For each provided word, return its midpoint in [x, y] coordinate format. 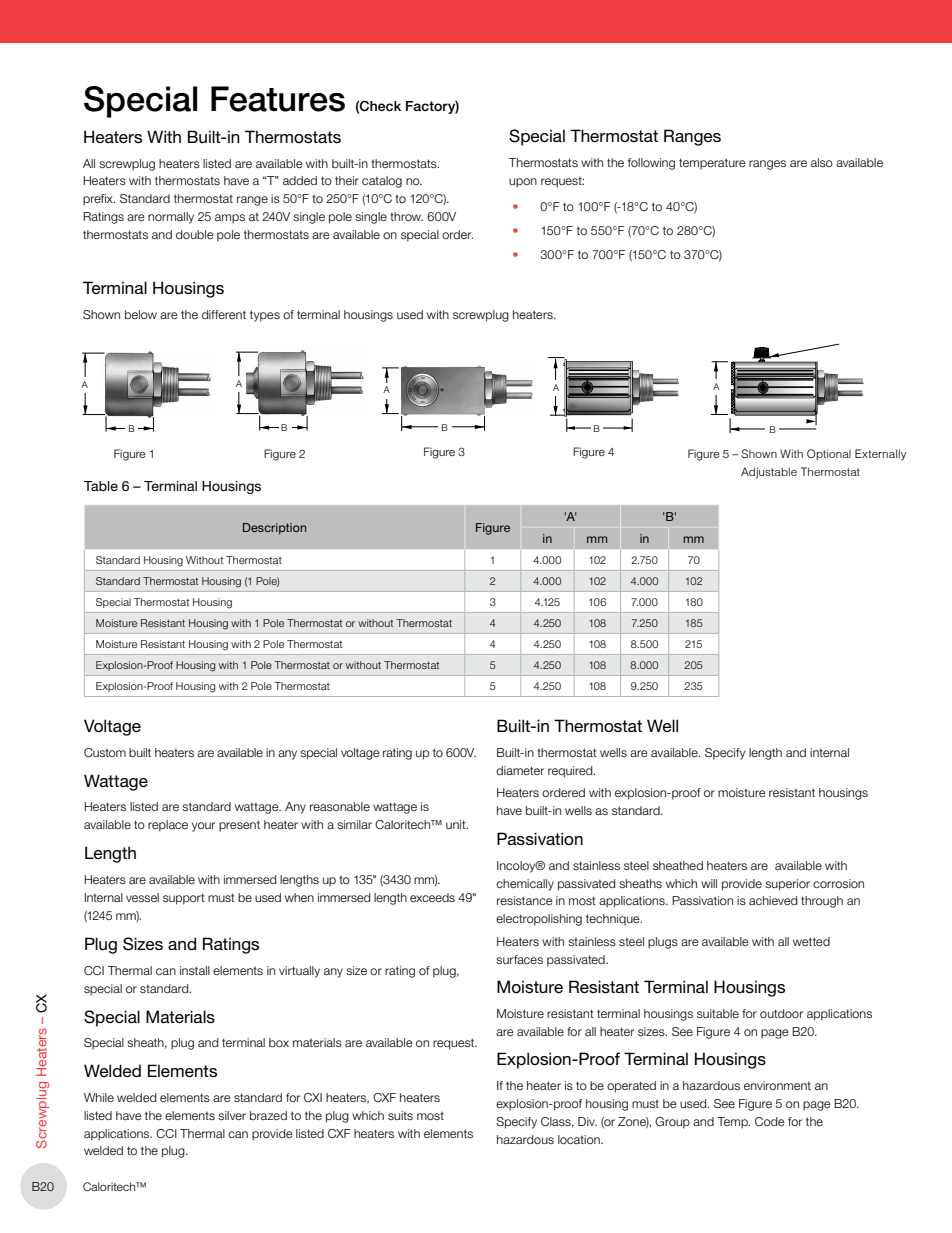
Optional [829, 455]
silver [232, 1115]
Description [274, 529]
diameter [520, 770]
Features [278, 99]
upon [523, 183]
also [822, 162]
